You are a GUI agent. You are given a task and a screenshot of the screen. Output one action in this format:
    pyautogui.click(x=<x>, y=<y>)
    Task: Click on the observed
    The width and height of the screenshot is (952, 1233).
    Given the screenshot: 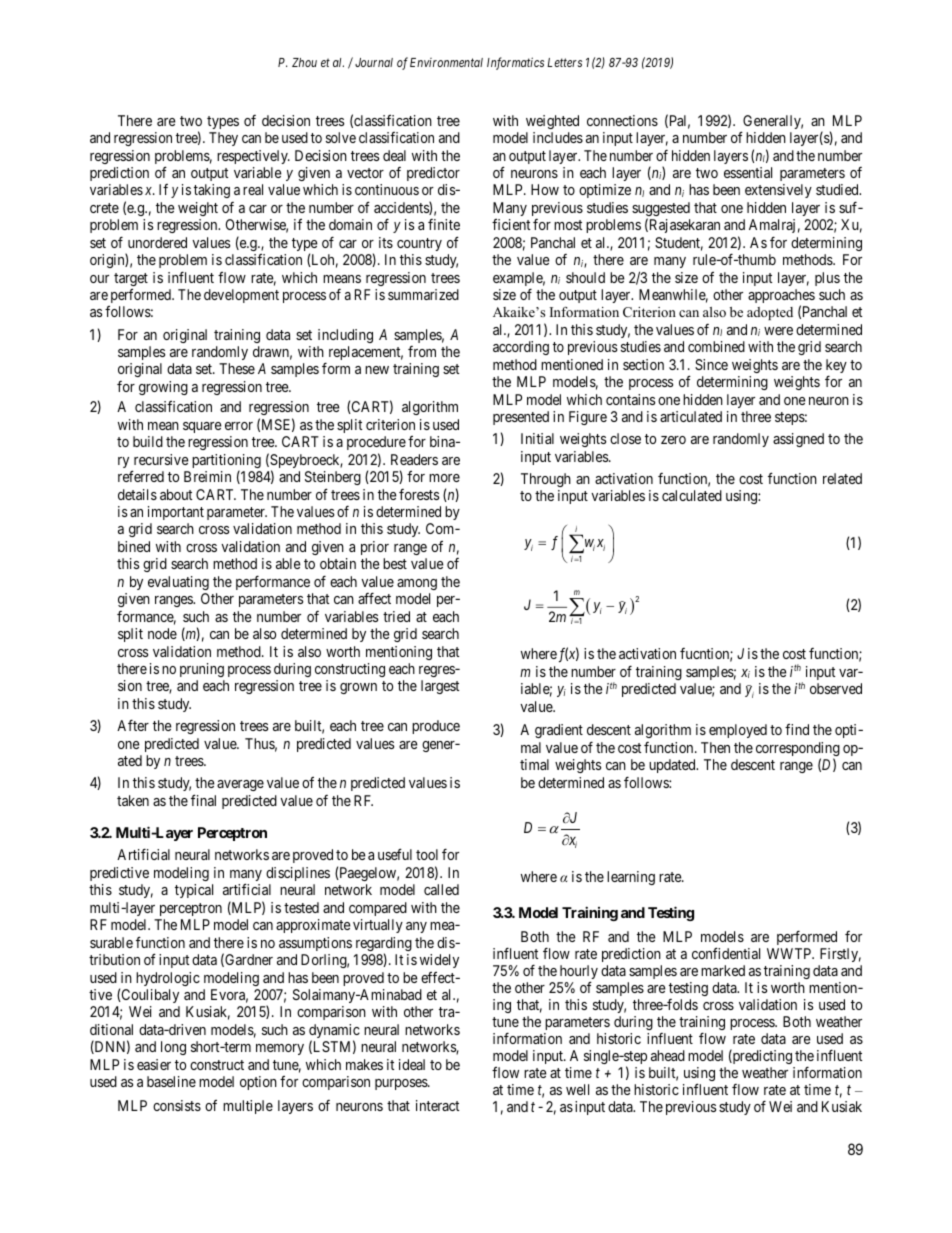 What is the action you would take?
    pyautogui.click(x=836, y=688)
